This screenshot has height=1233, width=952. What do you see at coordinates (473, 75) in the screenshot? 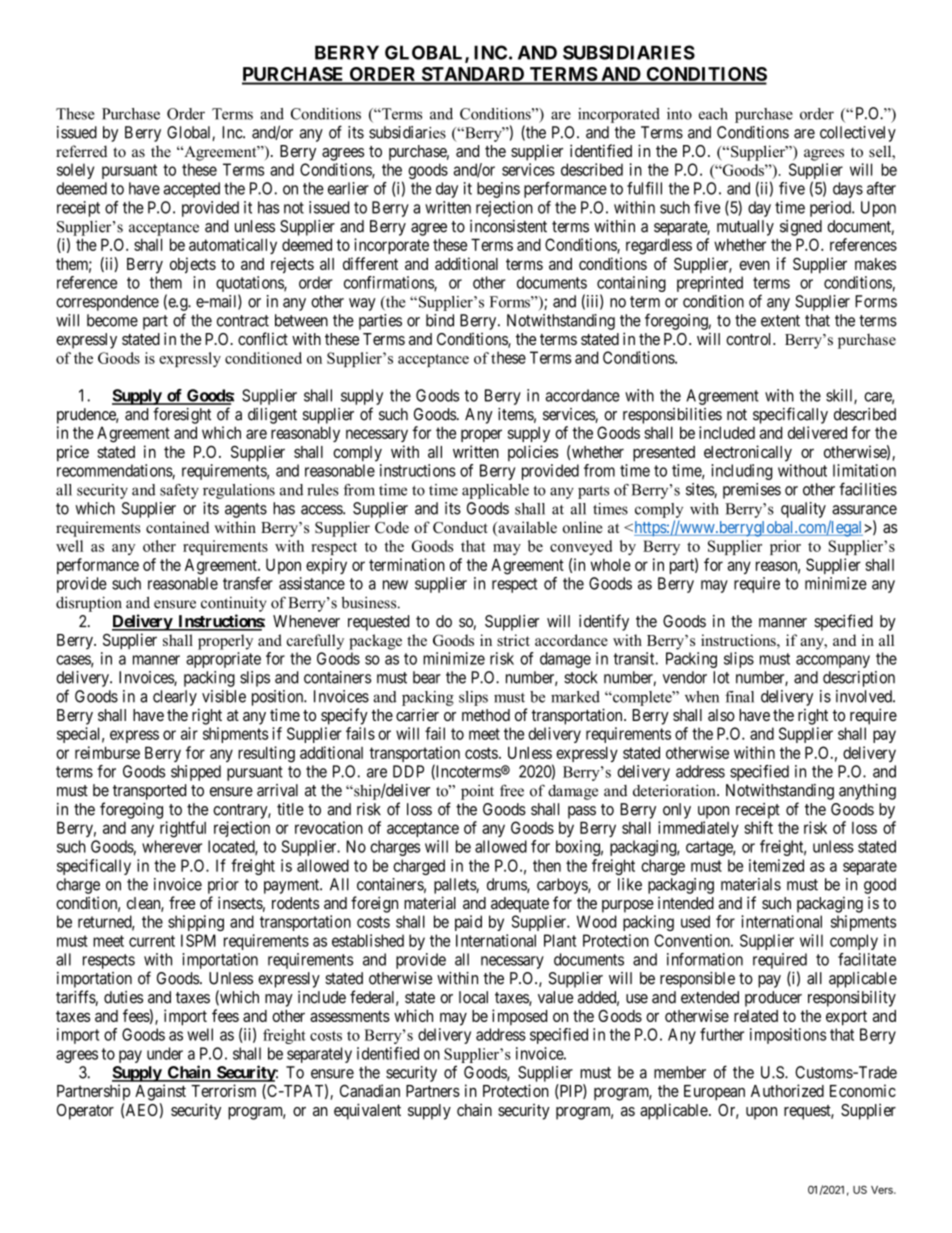
I see `STANDARD` at bounding box center [473, 75].
